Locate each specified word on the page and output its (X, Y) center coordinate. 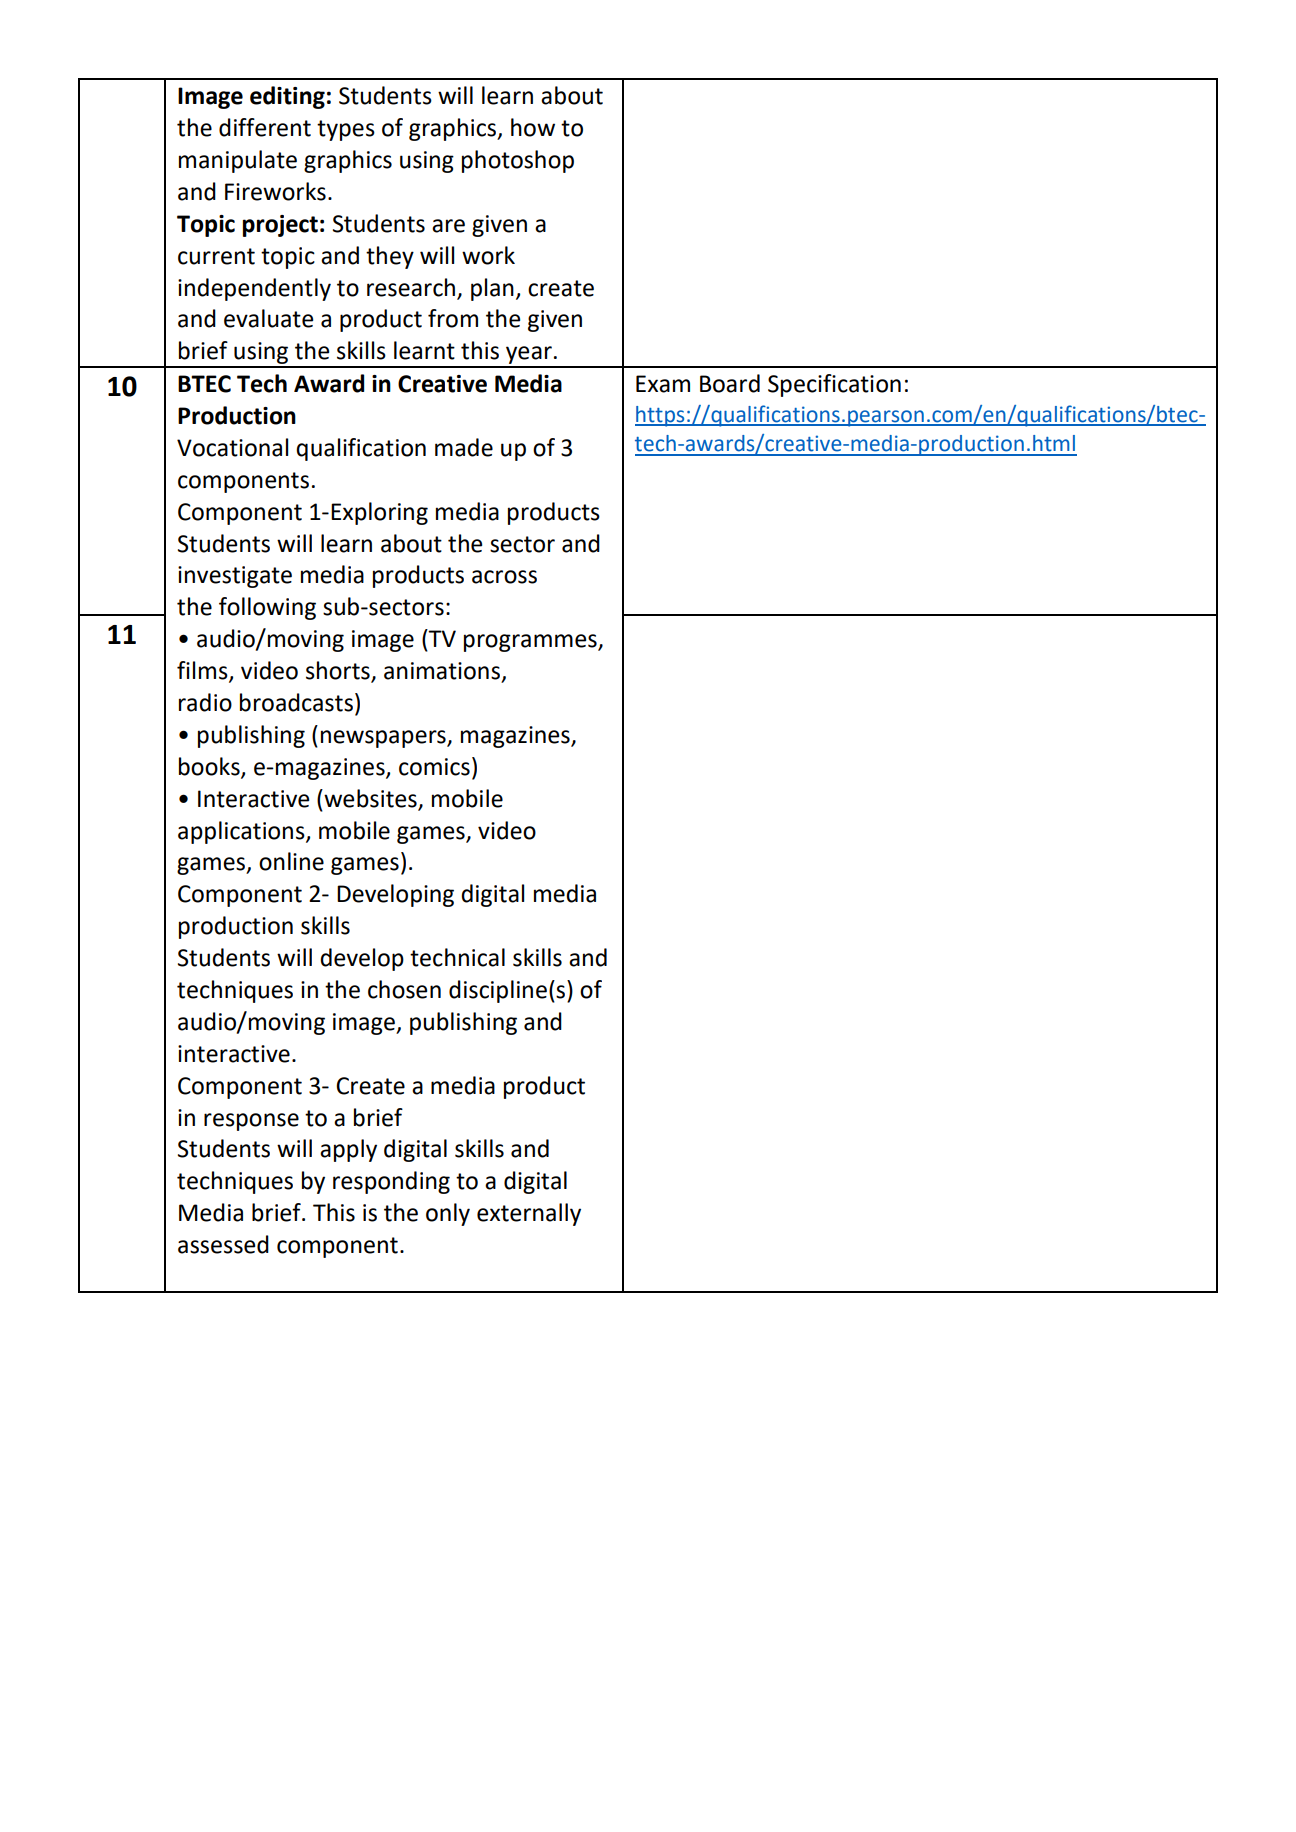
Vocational (232, 447)
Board (730, 383)
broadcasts (296, 702)
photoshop (518, 161)
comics (434, 767)
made (464, 447)
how (533, 127)
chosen (404, 989)
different (265, 127)
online (291, 861)
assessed (223, 1244)
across (504, 577)
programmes (531, 643)
